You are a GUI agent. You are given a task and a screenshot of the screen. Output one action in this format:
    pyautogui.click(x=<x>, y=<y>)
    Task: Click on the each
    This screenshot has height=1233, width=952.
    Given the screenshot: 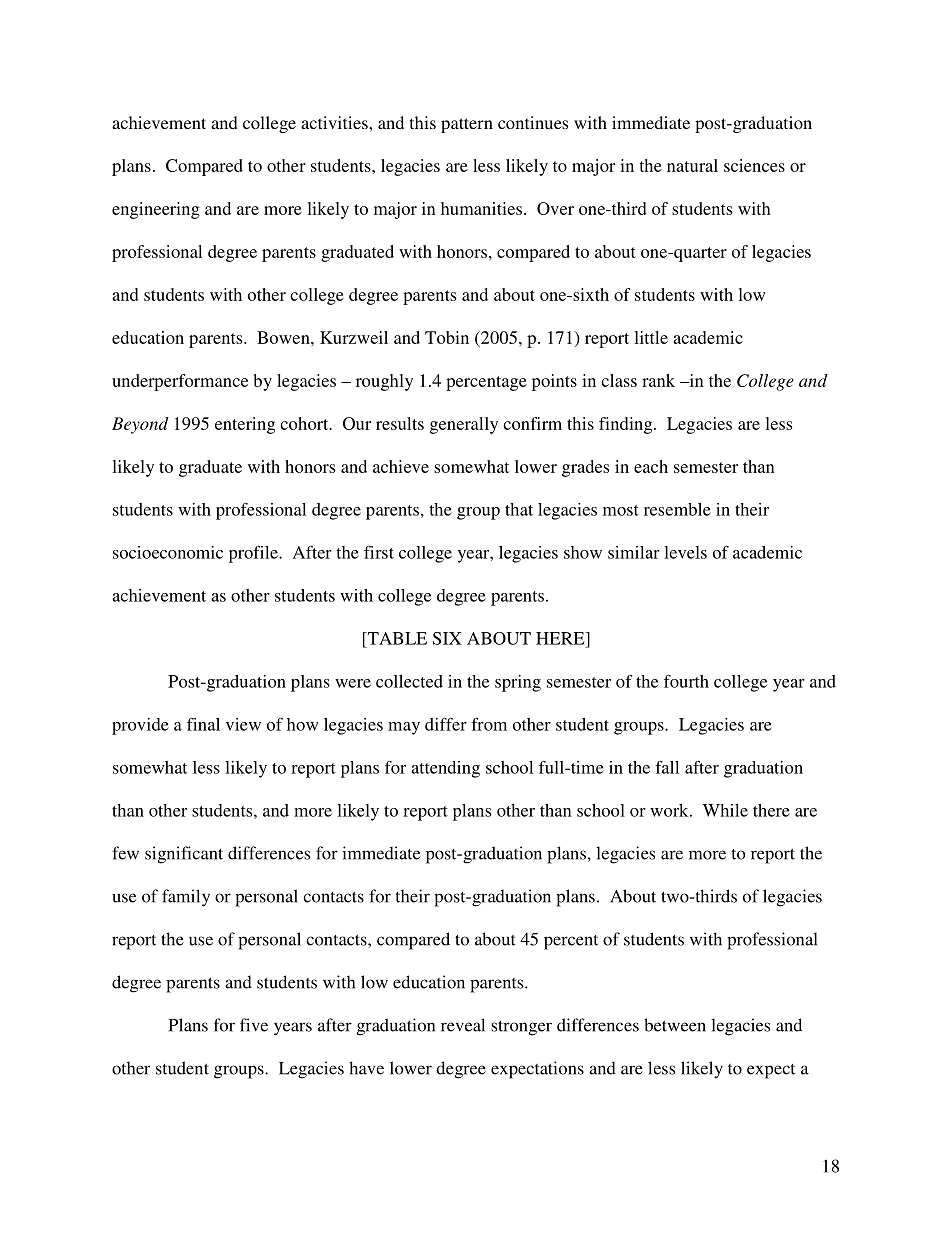 What is the action you would take?
    pyautogui.click(x=651, y=466)
